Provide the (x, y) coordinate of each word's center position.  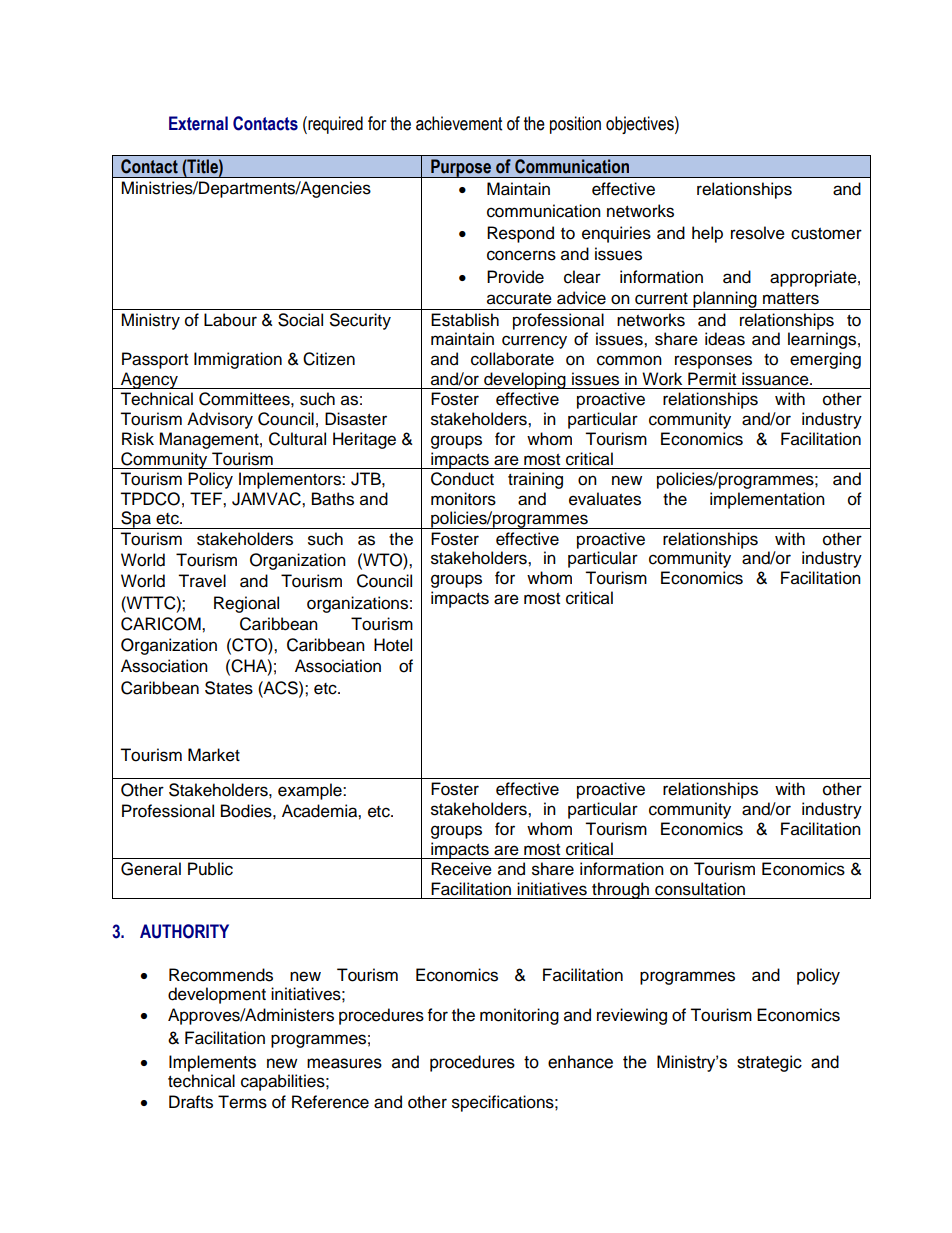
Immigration (238, 360)
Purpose (461, 168)
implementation (767, 500)
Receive (461, 869)
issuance (776, 379)
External (198, 123)
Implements (212, 1063)
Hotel (393, 645)
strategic (769, 1063)
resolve (758, 233)
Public (210, 869)
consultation (700, 889)
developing (525, 380)
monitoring (519, 1016)
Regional (246, 604)
